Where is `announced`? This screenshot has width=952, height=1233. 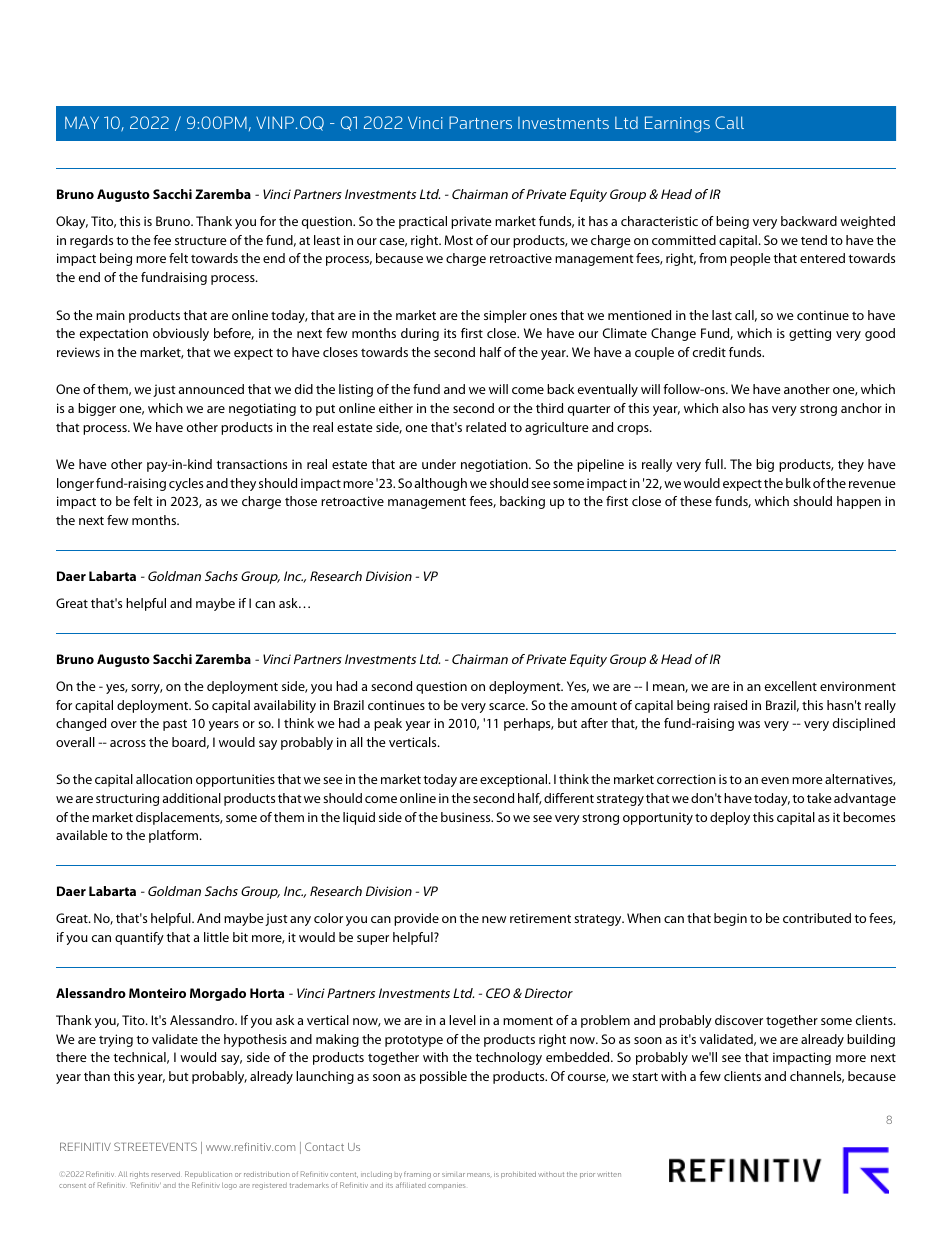
announced is located at coordinates (211, 389).
